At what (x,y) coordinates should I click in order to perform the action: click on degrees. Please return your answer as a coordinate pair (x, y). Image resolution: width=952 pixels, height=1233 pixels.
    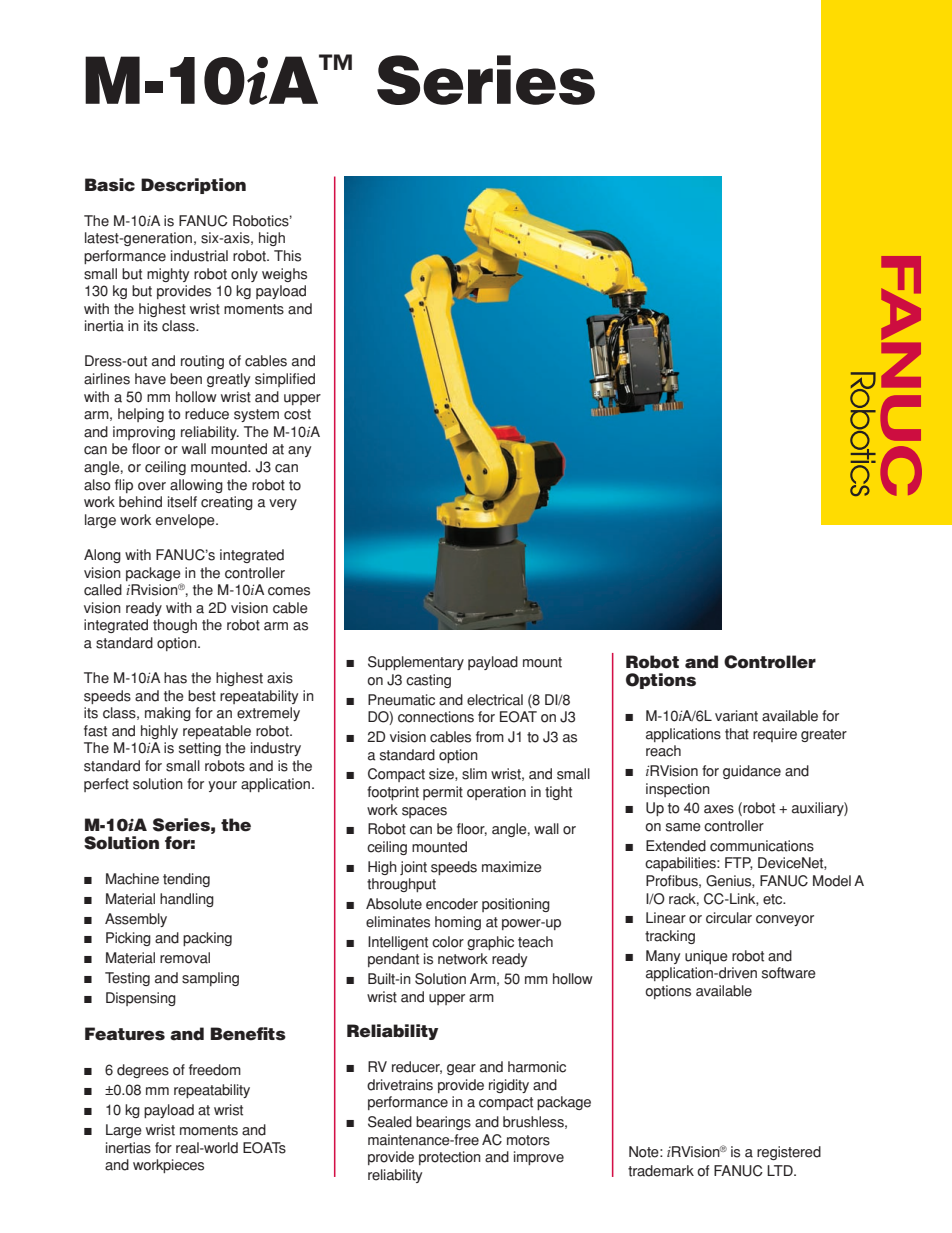
    Looking at the image, I should click on (143, 1071).
